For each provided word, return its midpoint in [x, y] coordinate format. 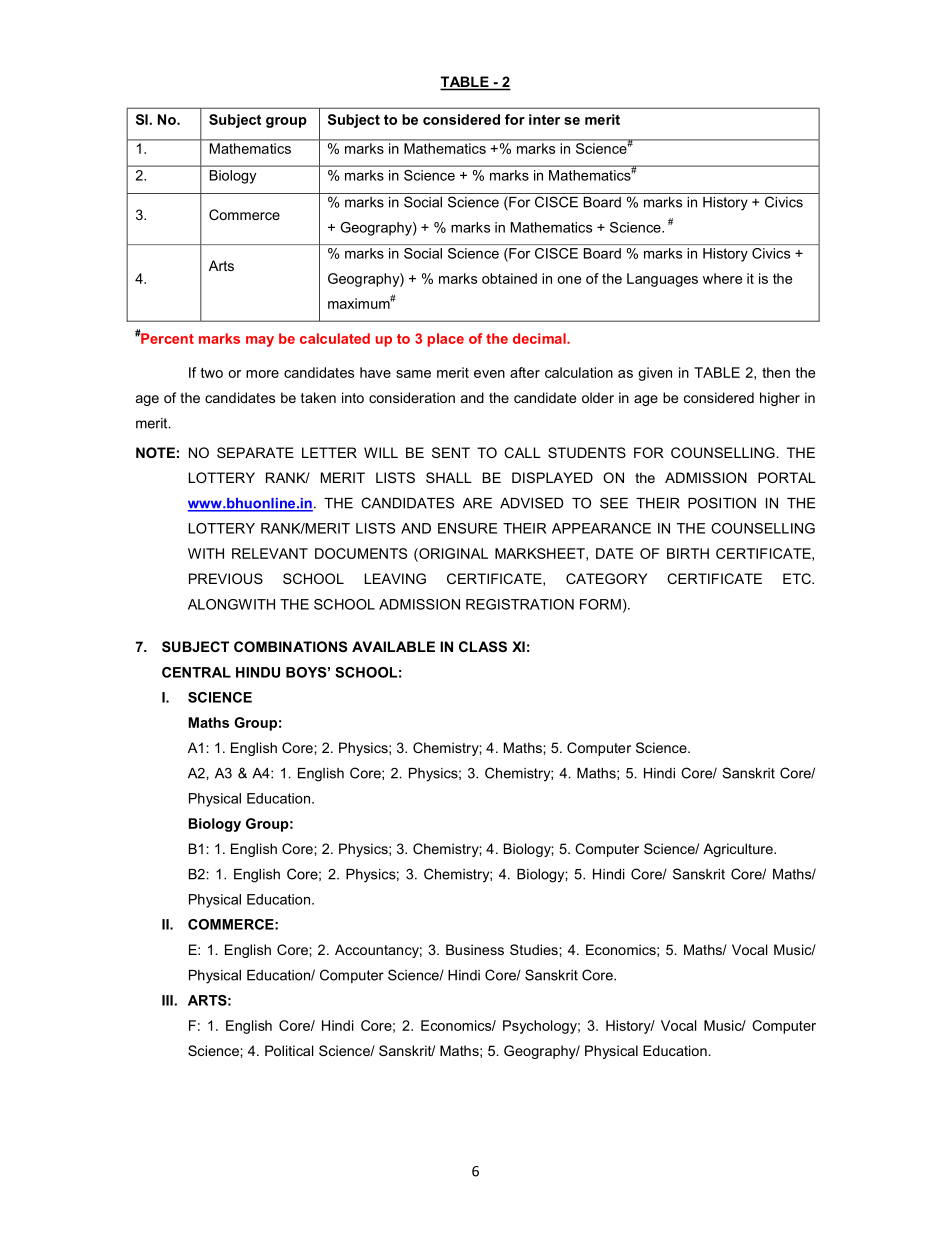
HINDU [258, 672]
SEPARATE [255, 452]
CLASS [483, 646]
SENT [451, 452]
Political [289, 1050]
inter [544, 119]
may [260, 341]
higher [780, 399]
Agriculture [739, 850]
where [722, 278]
